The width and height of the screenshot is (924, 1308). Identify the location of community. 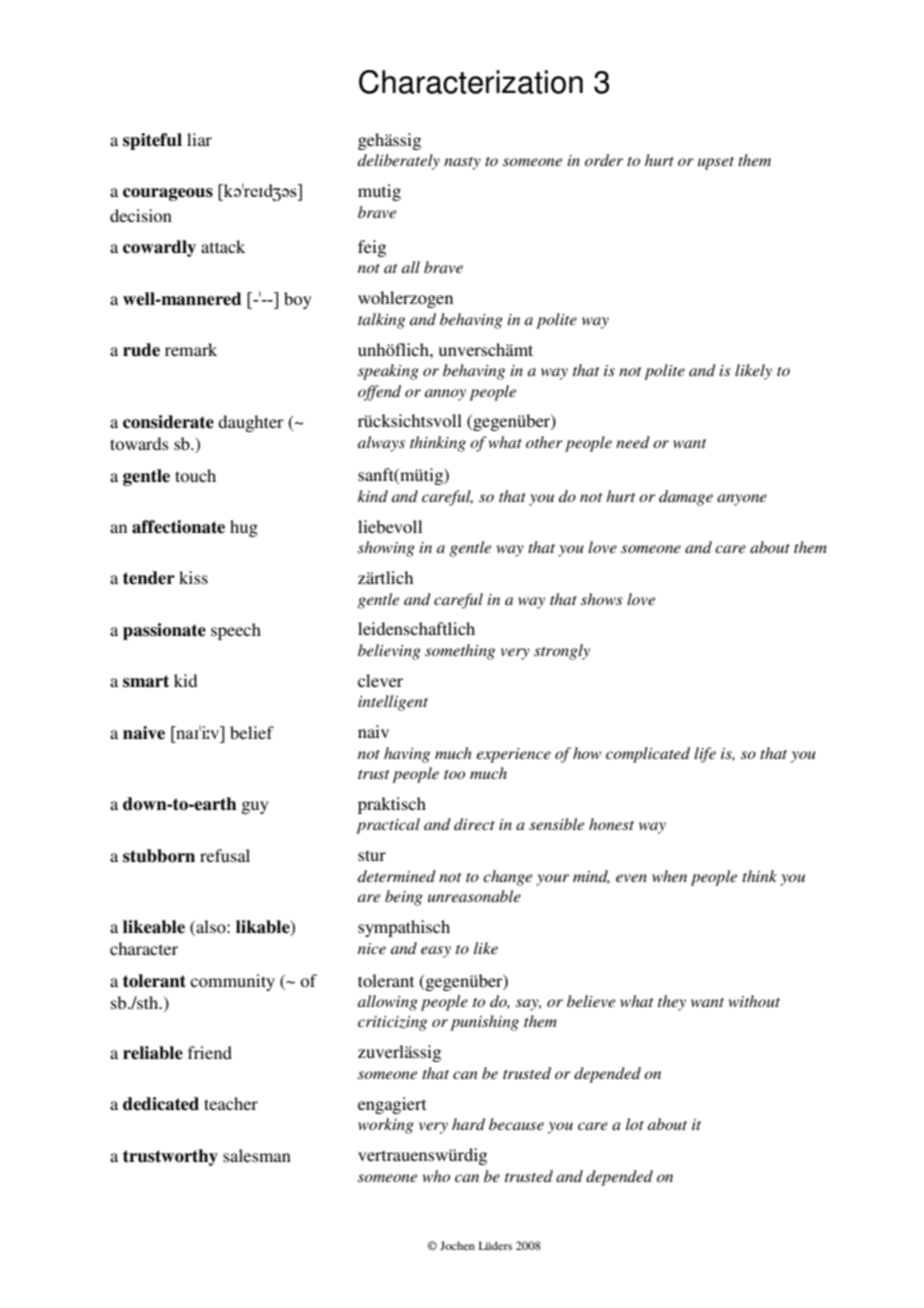
(232, 982).
